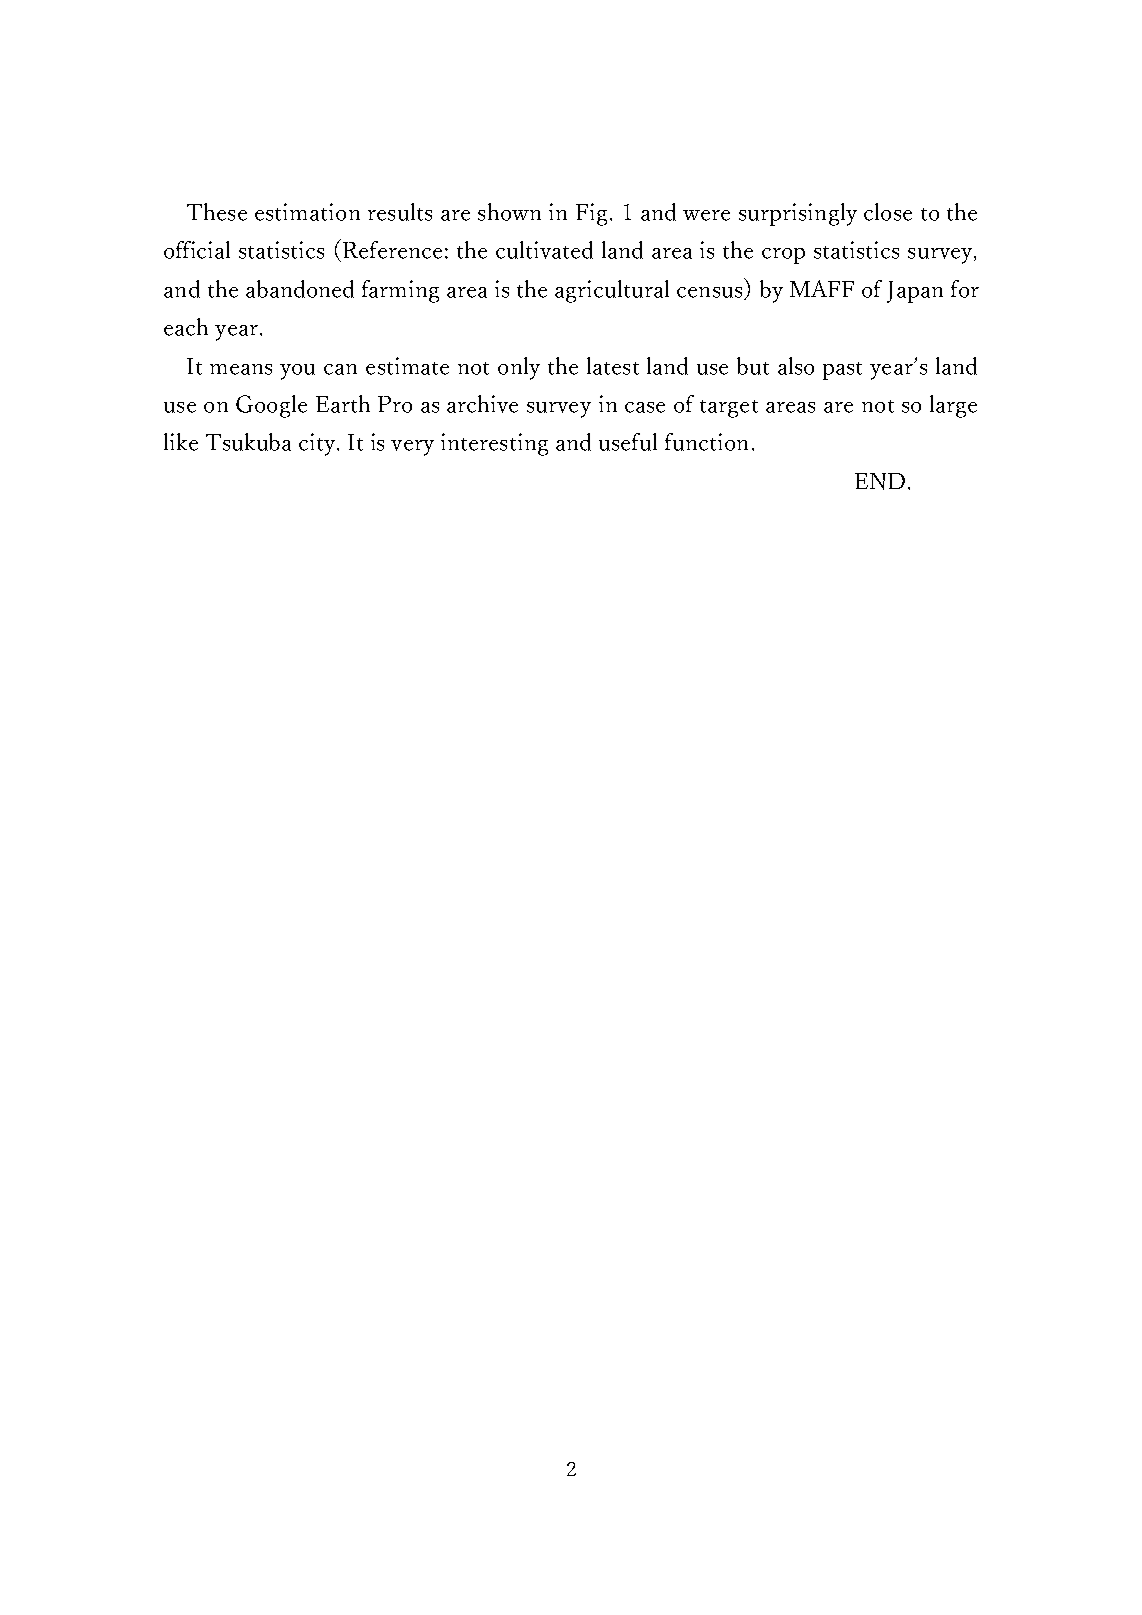  What do you see at coordinates (796, 366) in the document?
I see `also` at bounding box center [796, 366].
